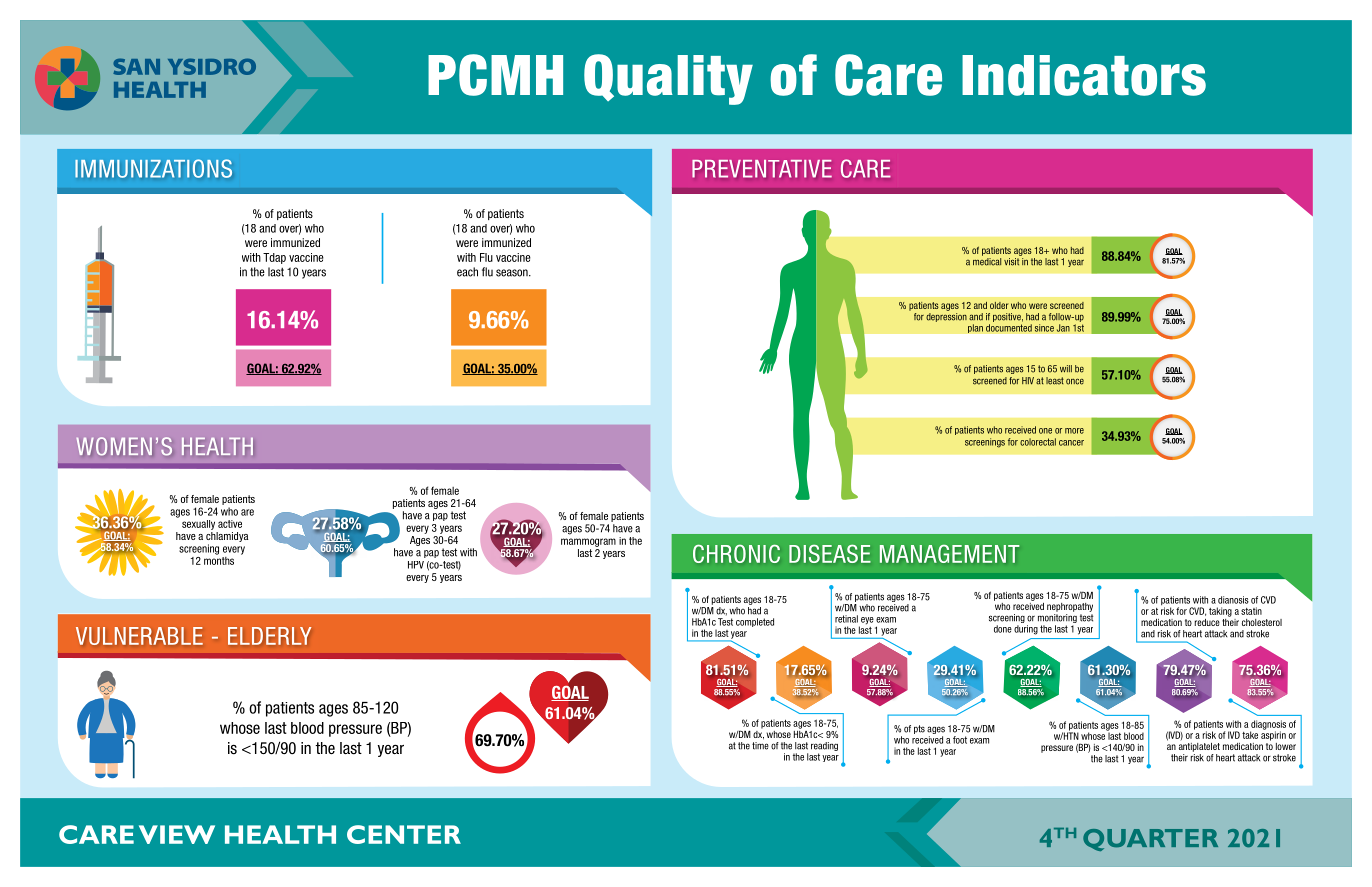  Describe the element at coordinates (177, 834) in the image. I see `VIEW` at that location.
